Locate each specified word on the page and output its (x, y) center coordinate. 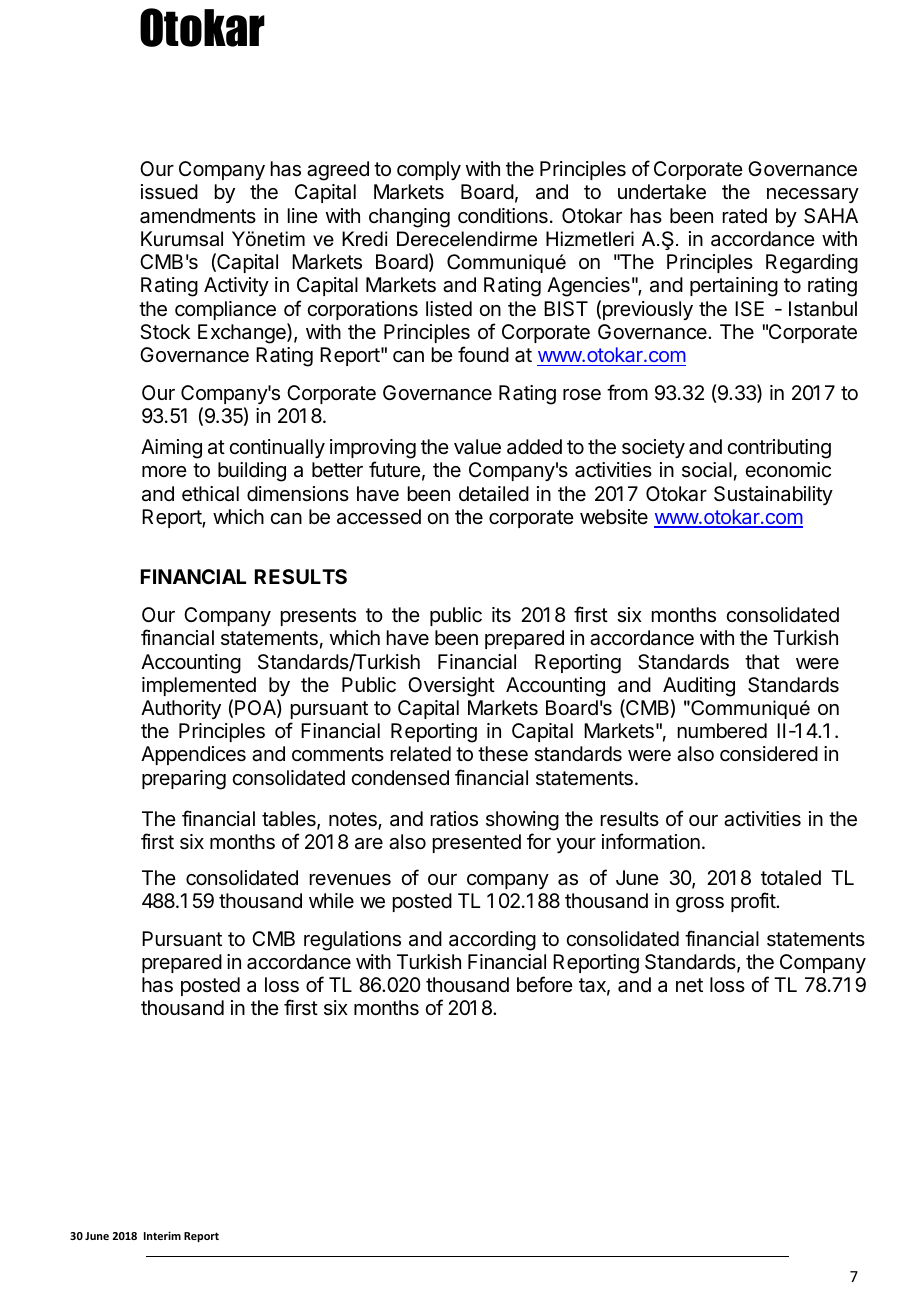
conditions (503, 216)
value (477, 447)
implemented (199, 686)
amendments (198, 216)
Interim (162, 1235)
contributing (779, 449)
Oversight (451, 687)
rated (745, 216)
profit (754, 902)
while (331, 900)
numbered (722, 730)
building (252, 472)
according (492, 941)
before (545, 984)
